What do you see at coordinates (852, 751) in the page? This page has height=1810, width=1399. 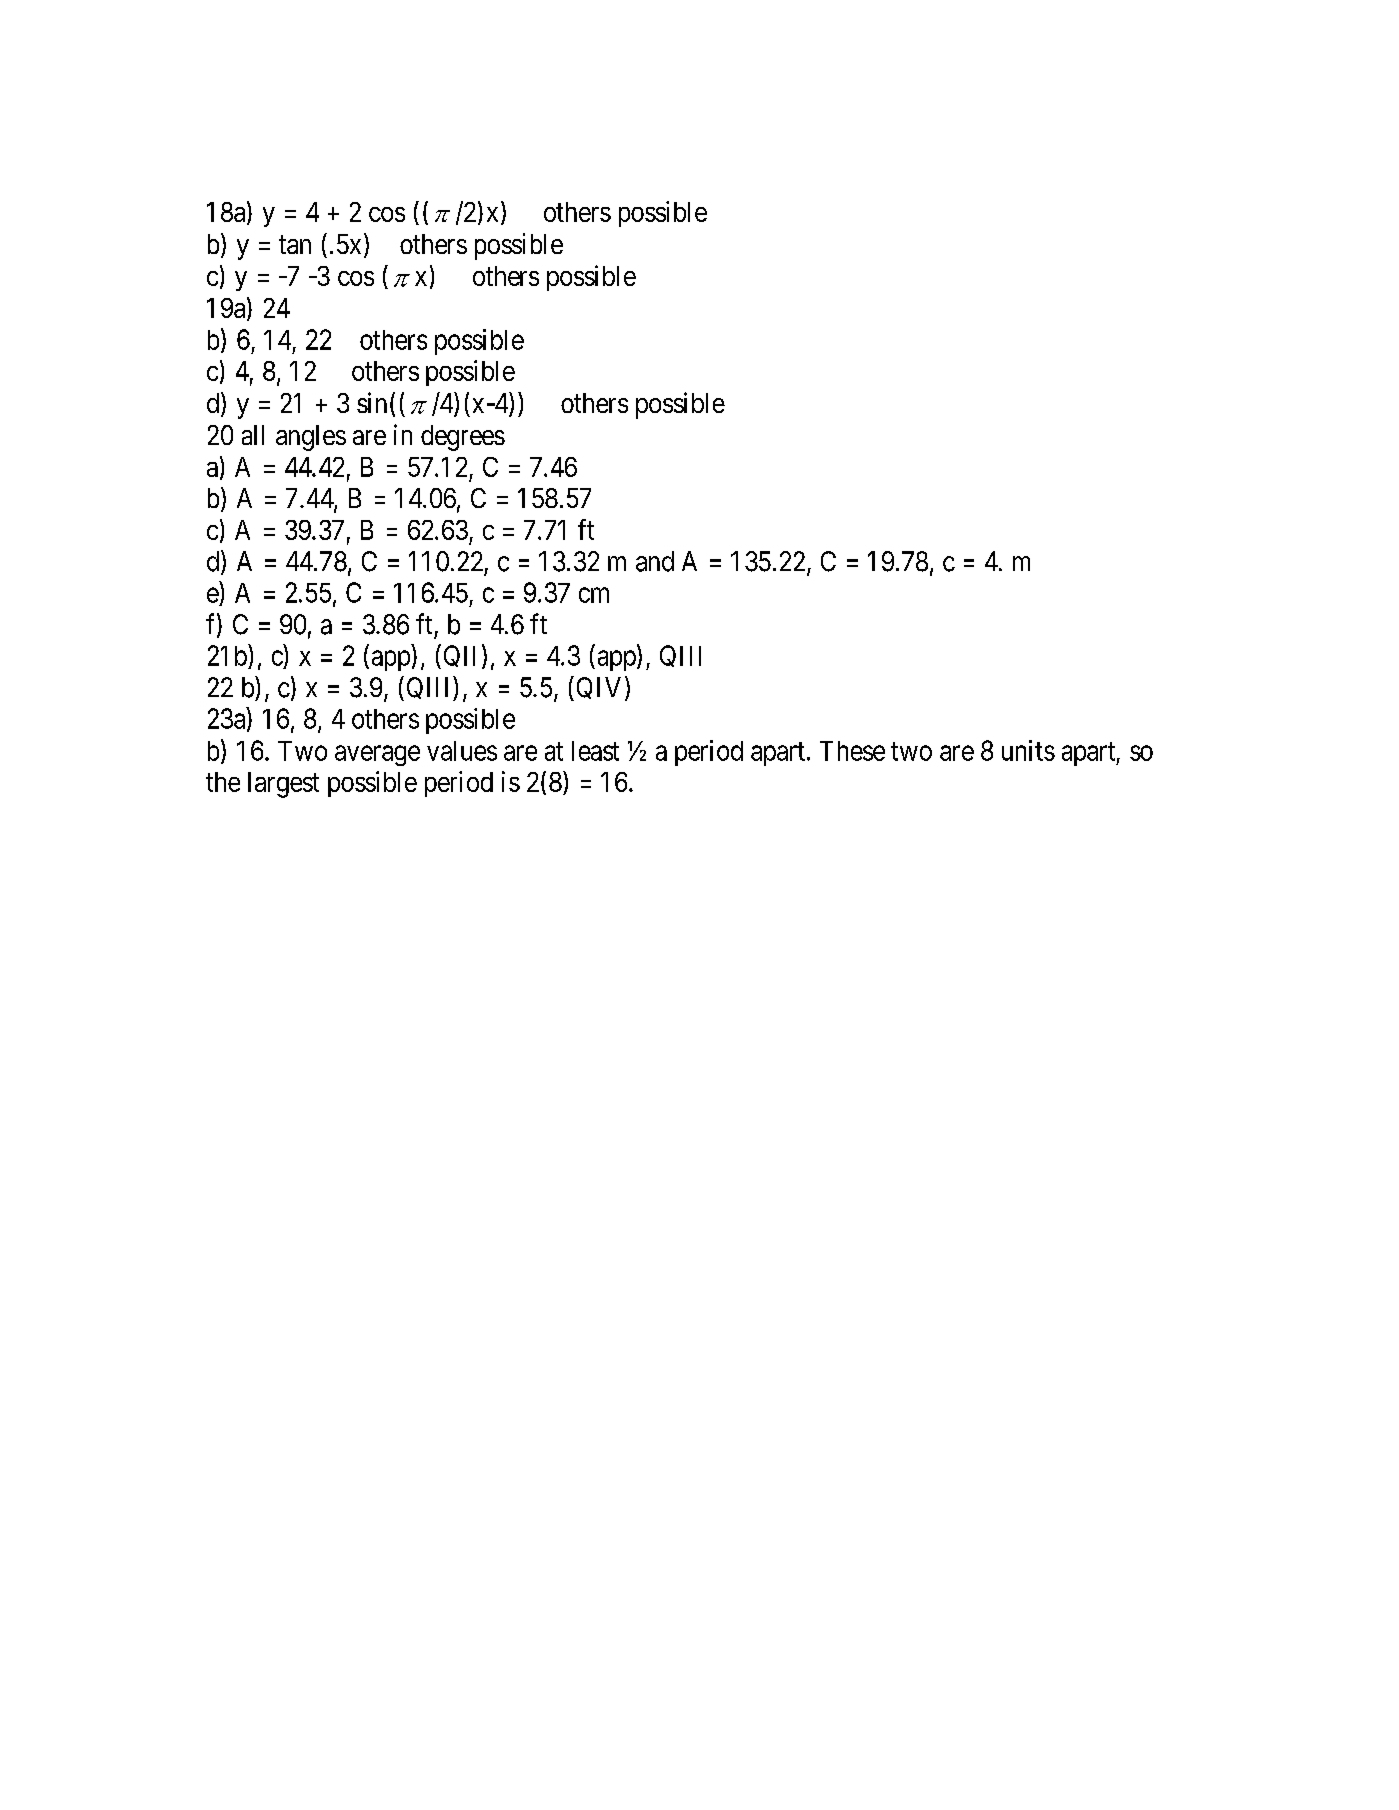 I see `These` at bounding box center [852, 751].
